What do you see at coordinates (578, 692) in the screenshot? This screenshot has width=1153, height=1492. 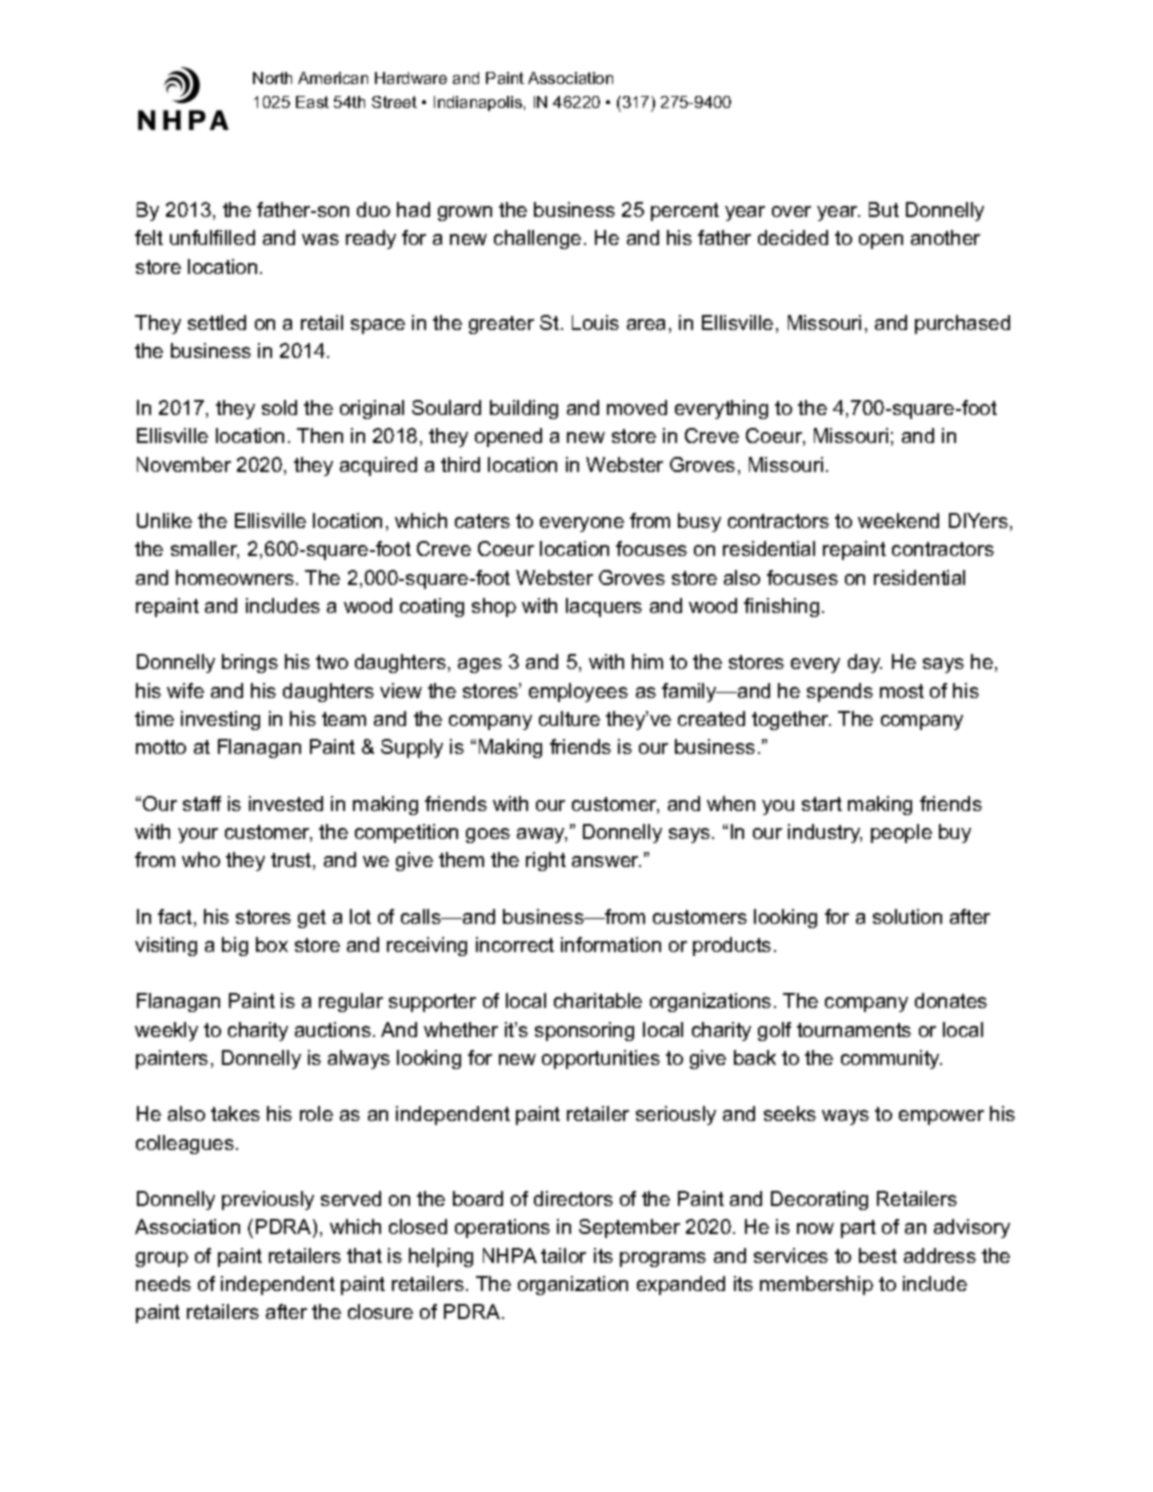 I see `employees` at bounding box center [578, 692].
